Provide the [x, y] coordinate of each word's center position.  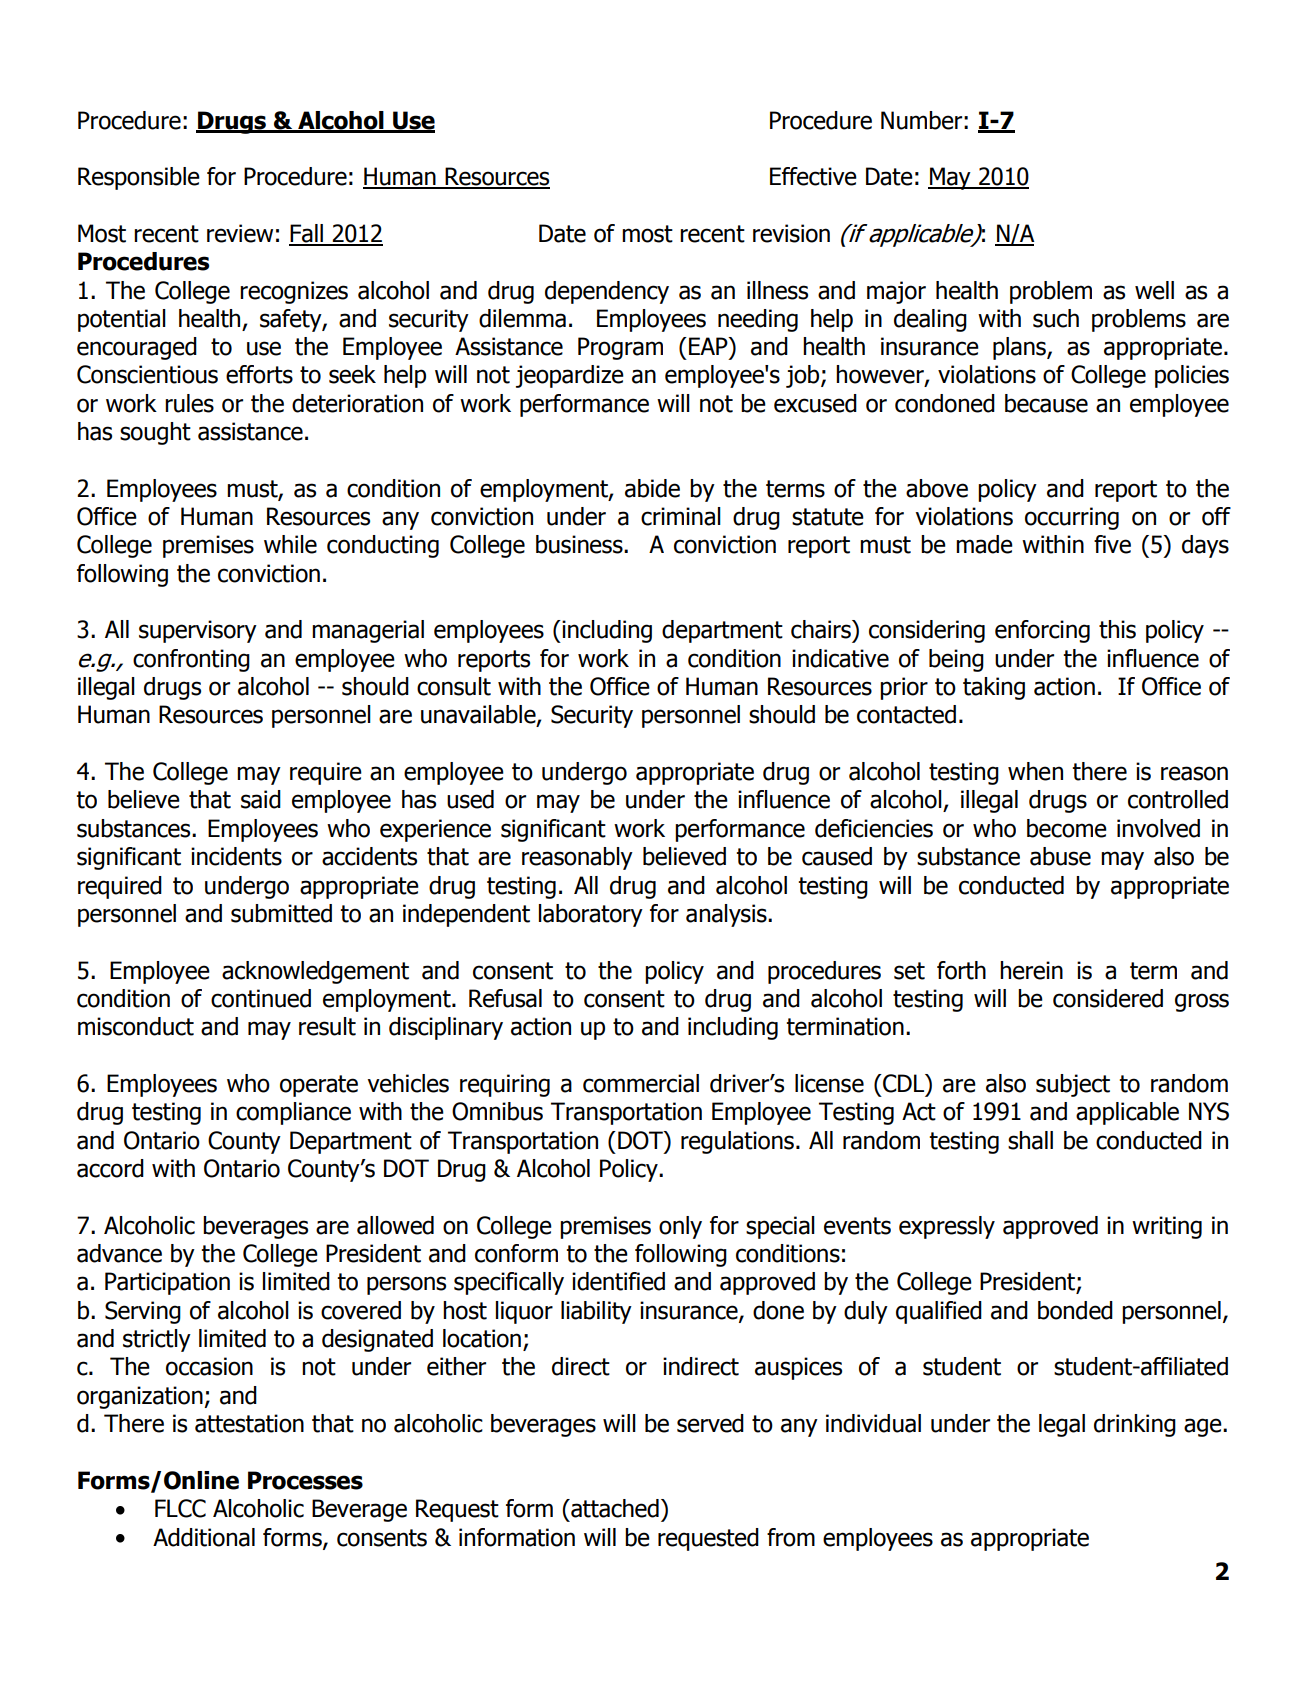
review [240, 233]
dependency [607, 292]
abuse [1060, 856]
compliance [293, 1113]
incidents [236, 856]
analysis [727, 915]
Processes [305, 1480]
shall [1030, 1140]
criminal [681, 516]
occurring [1072, 518]
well [1154, 290]
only [680, 1227]
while [290, 544]
